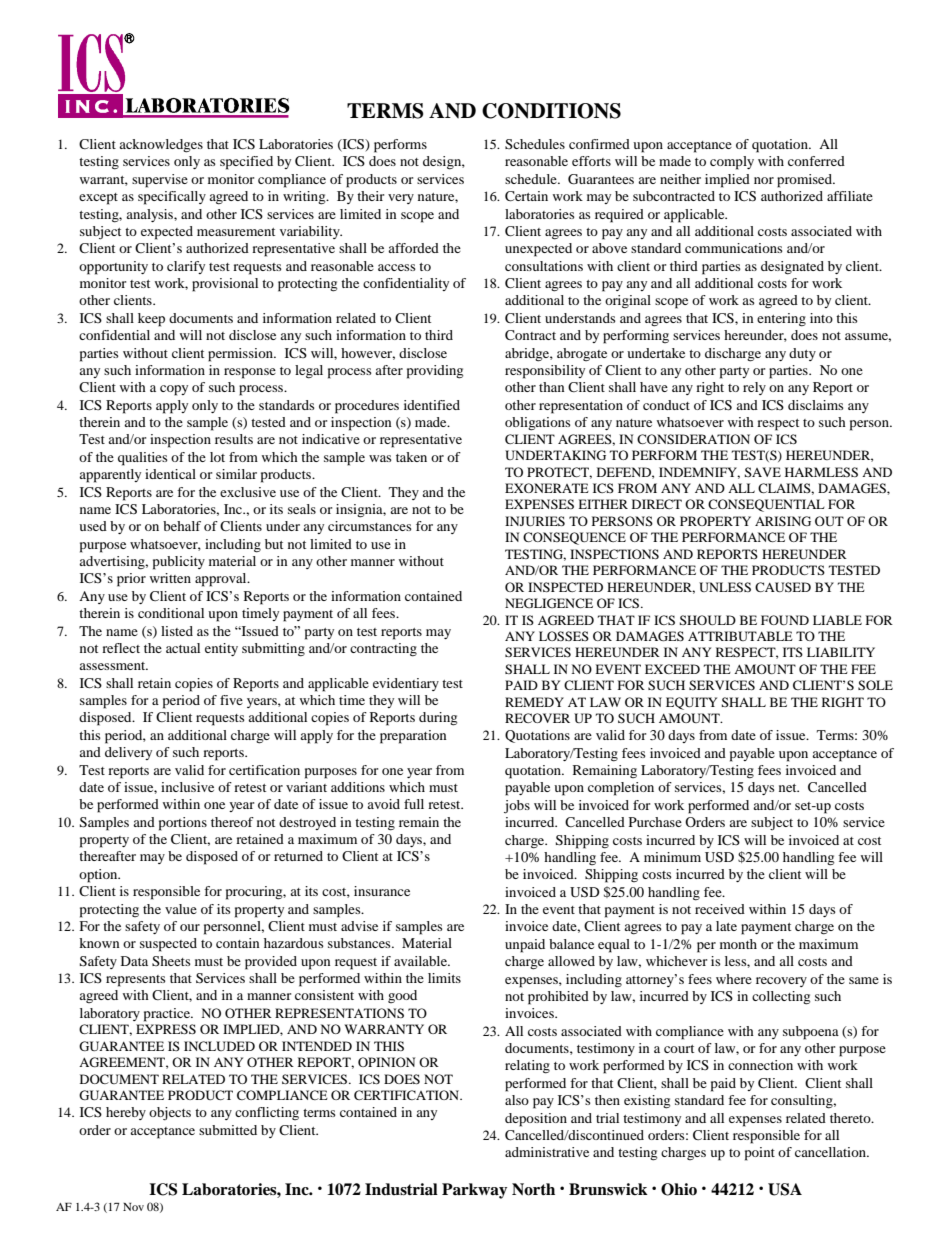  What do you see at coordinates (161, 146) in the screenshot?
I see `acknowledges` at bounding box center [161, 146].
